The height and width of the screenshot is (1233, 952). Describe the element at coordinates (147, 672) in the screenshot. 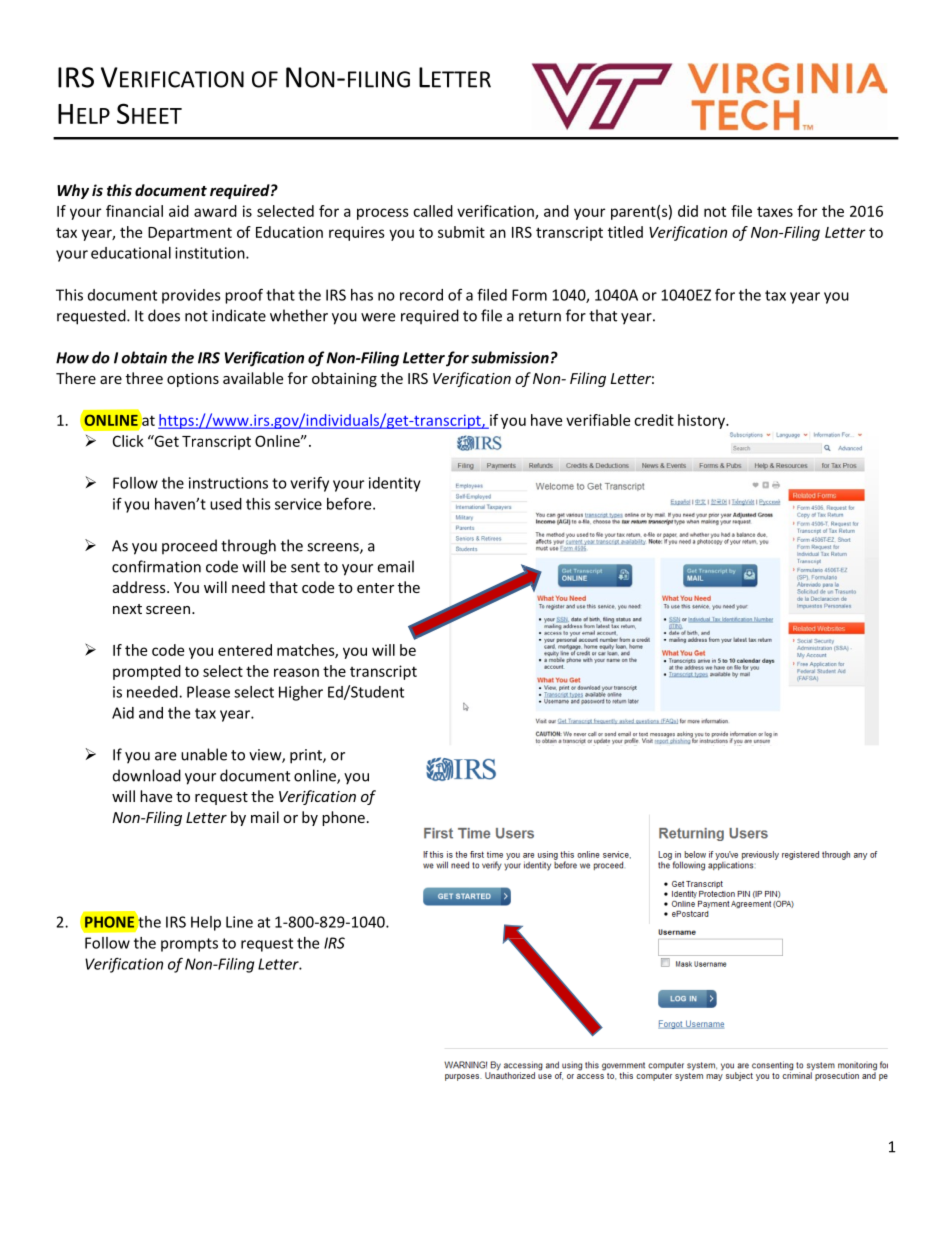

I see `prompted` at that location.
